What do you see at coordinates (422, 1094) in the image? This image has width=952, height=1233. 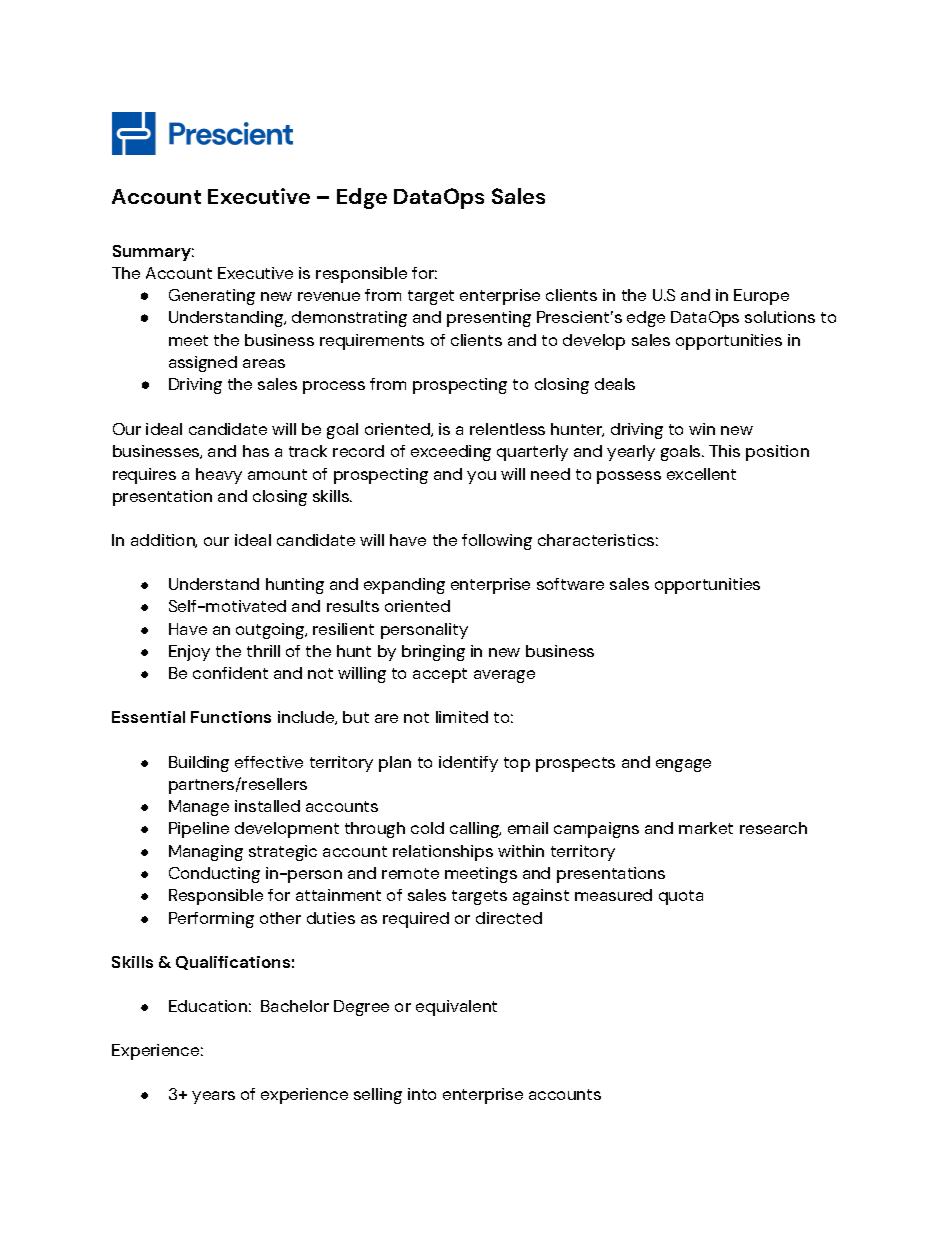 I see `into` at bounding box center [422, 1094].
